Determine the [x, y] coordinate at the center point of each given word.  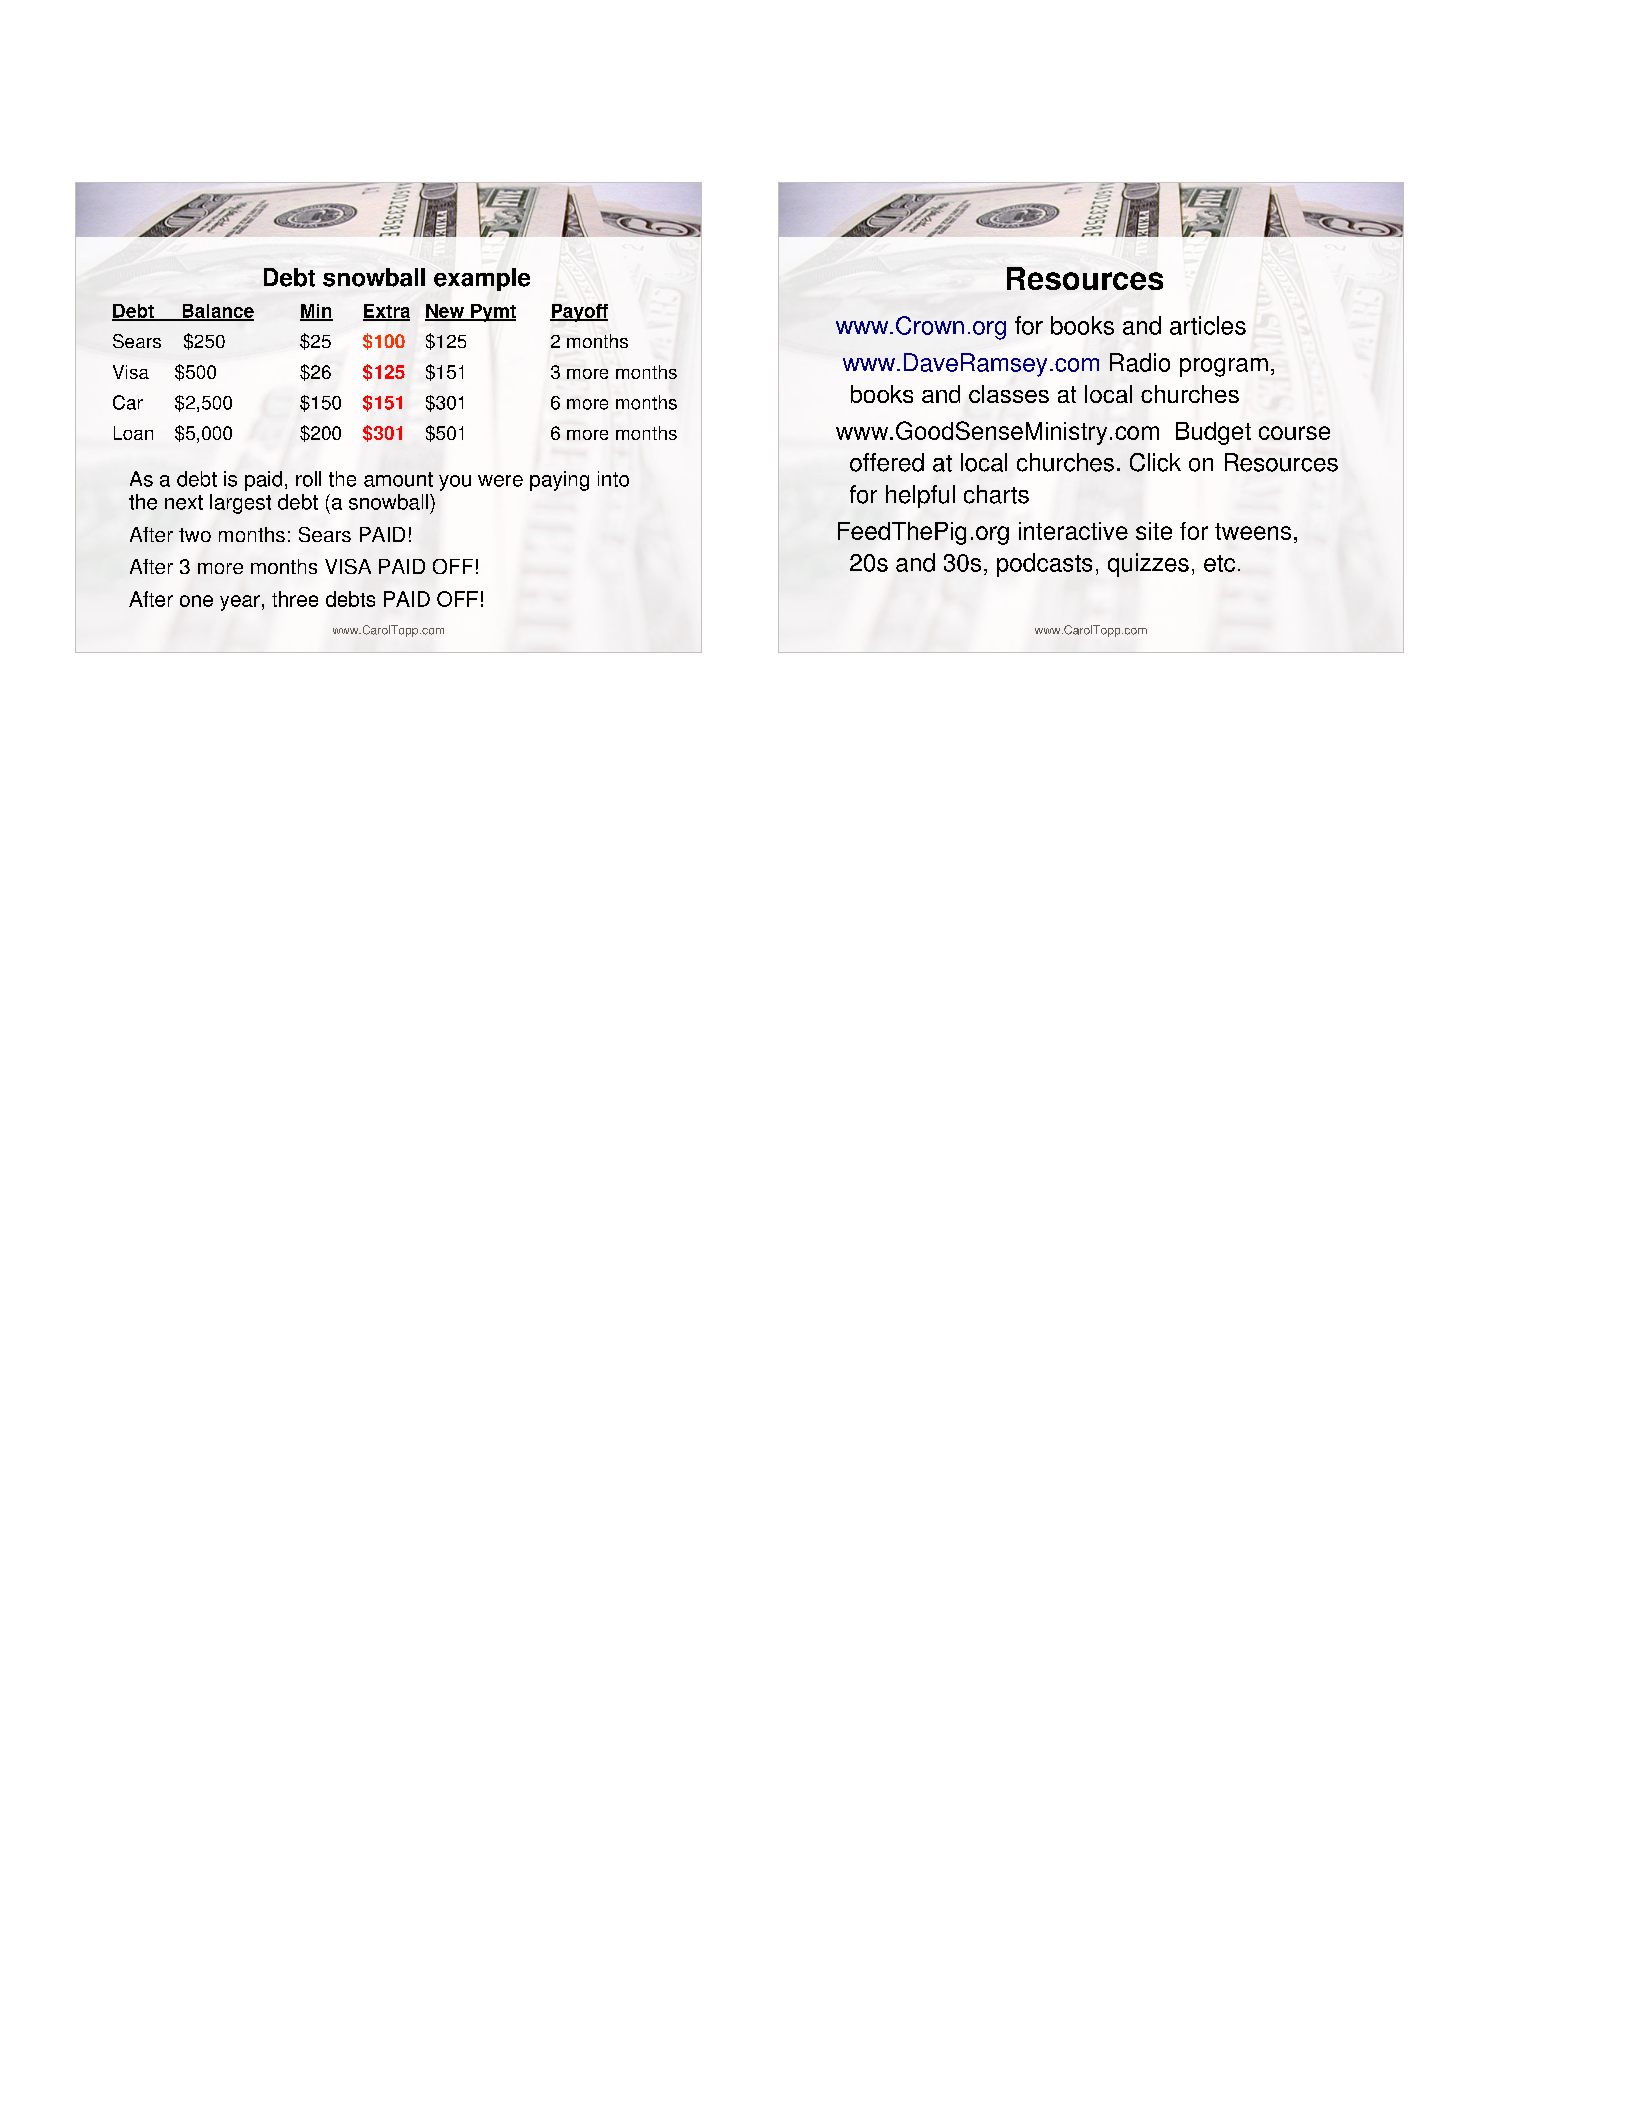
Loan [133, 433]
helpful [920, 496]
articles [1208, 325]
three [295, 599]
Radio [1140, 362]
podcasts [1044, 565]
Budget [1213, 433]
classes [1009, 394]
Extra [386, 312]
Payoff [579, 313]
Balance [217, 312]
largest [240, 504]
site [1154, 531]
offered [887, 462]
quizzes [1148, 565]
